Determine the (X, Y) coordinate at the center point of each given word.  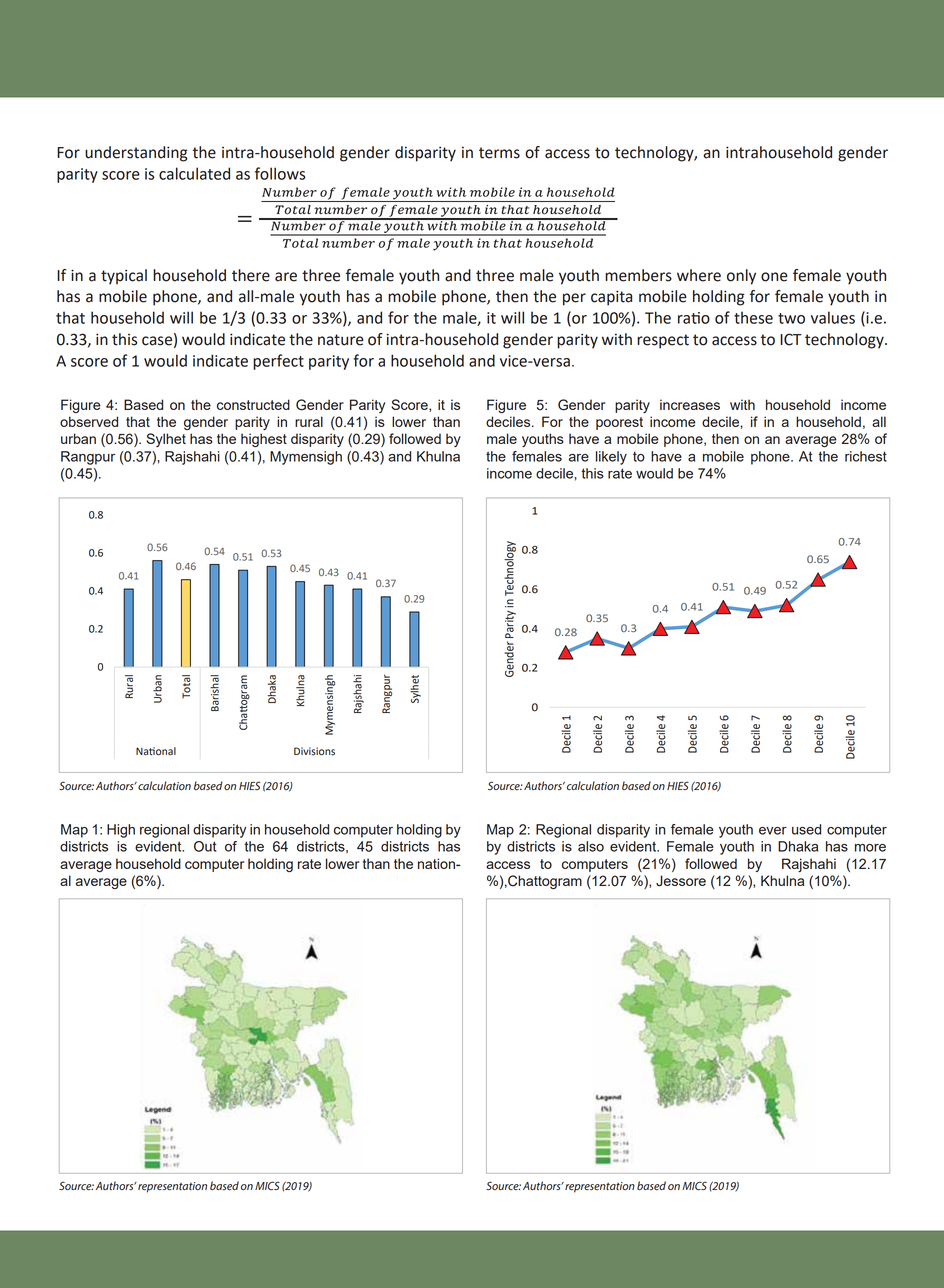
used (806, 829)
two (791, 318)
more (870, 848)
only (741, 277)
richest (866, 456)
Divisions (314, 751)
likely (611, 458)
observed (89, 421)
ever (773, 831)
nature (341, 340)
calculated (194, 173)
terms (499, 153)
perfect (278, 362)
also (591, 846)
